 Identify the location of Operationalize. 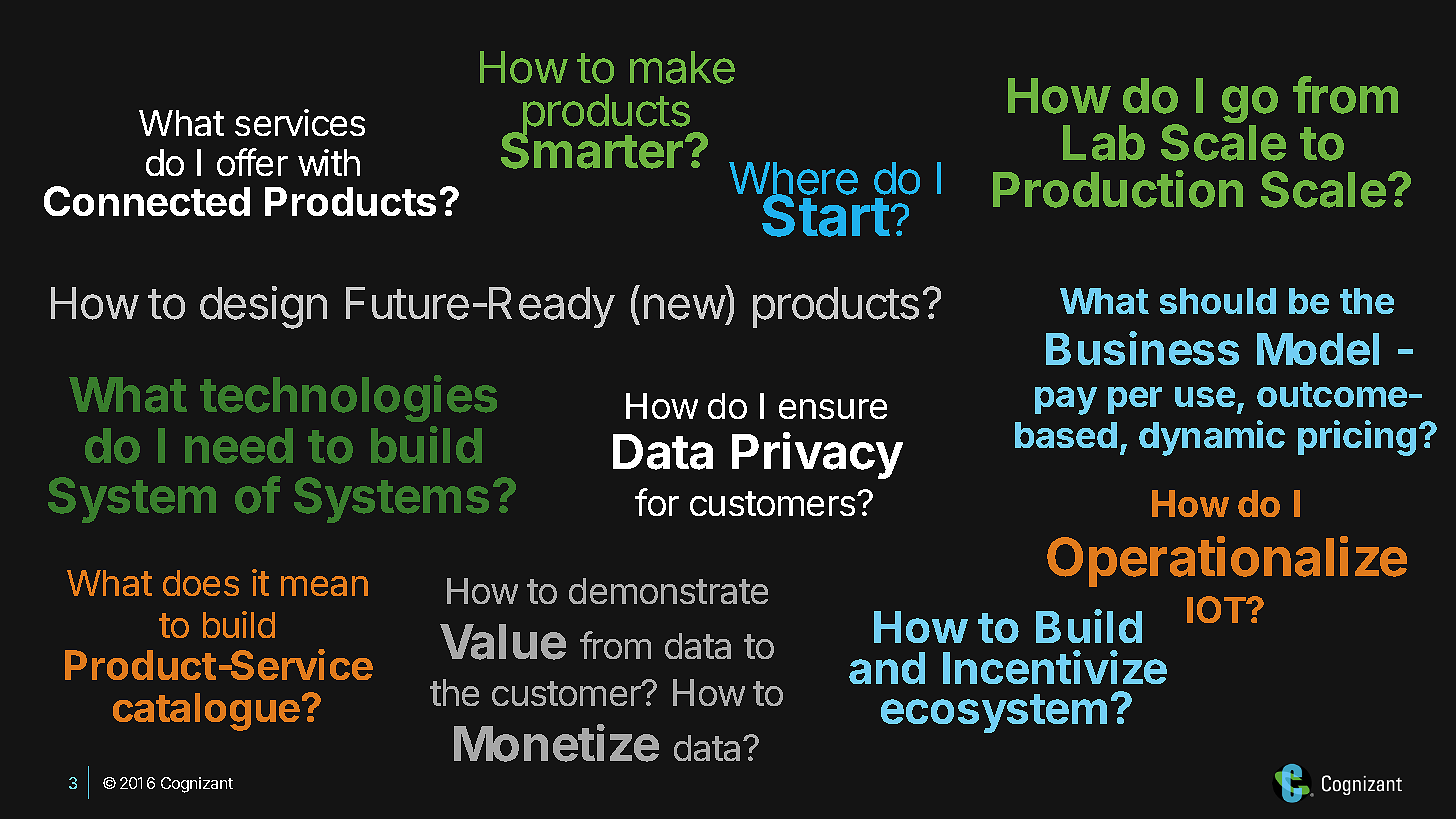
(1227, 561).
